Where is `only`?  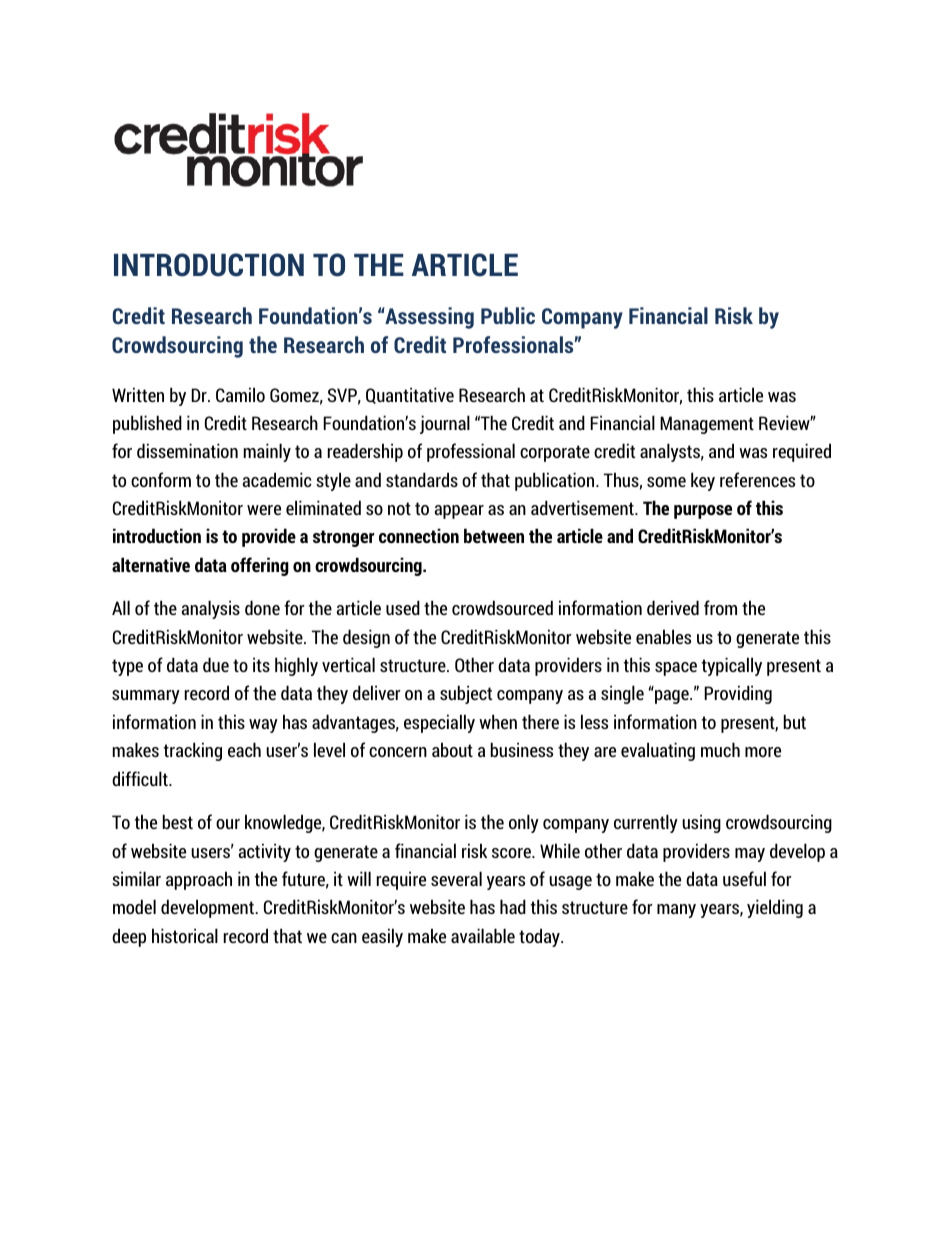 only is located at coordinates (524, 823).
